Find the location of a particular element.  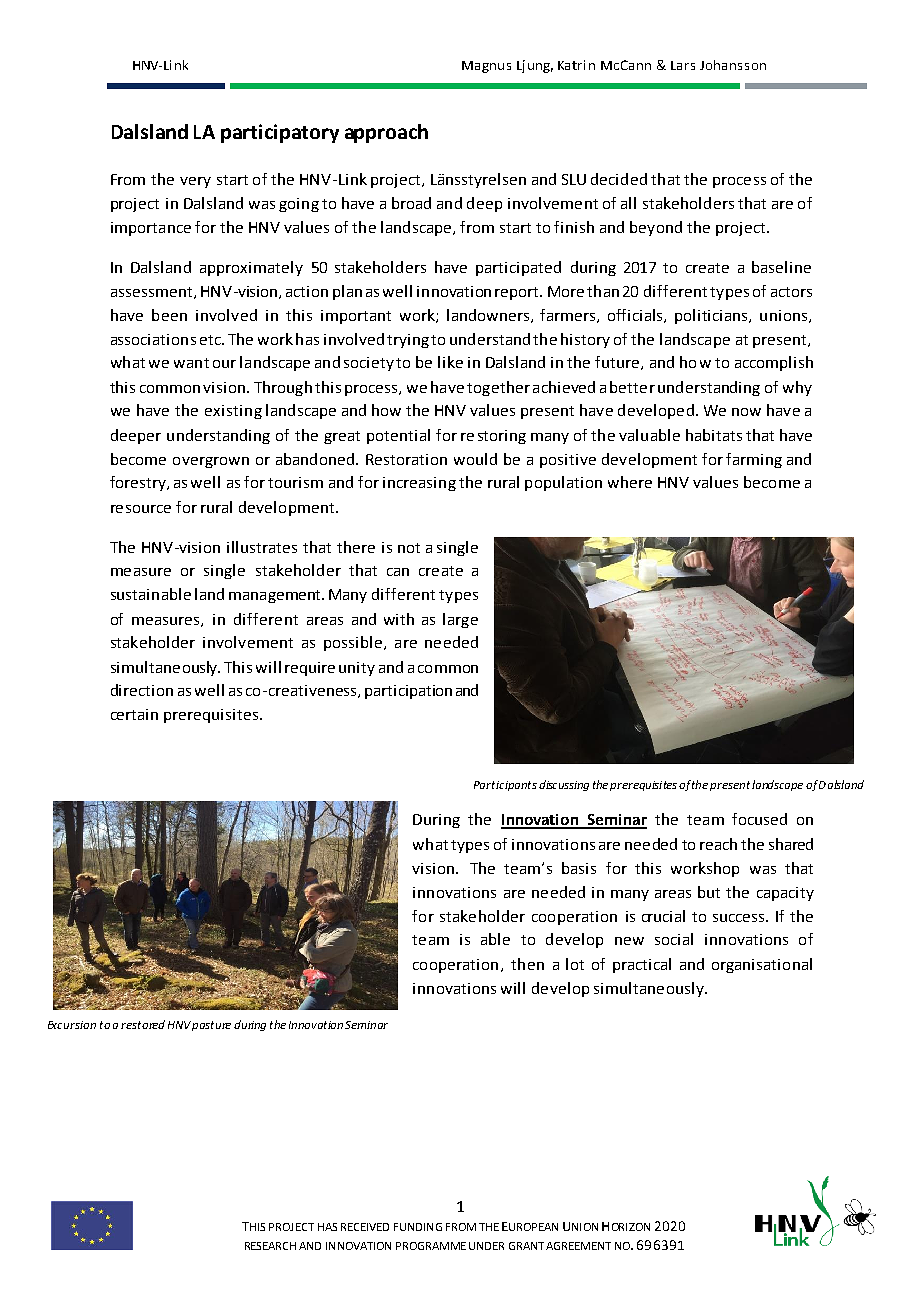

reach is located at coordinates (718, 844).
